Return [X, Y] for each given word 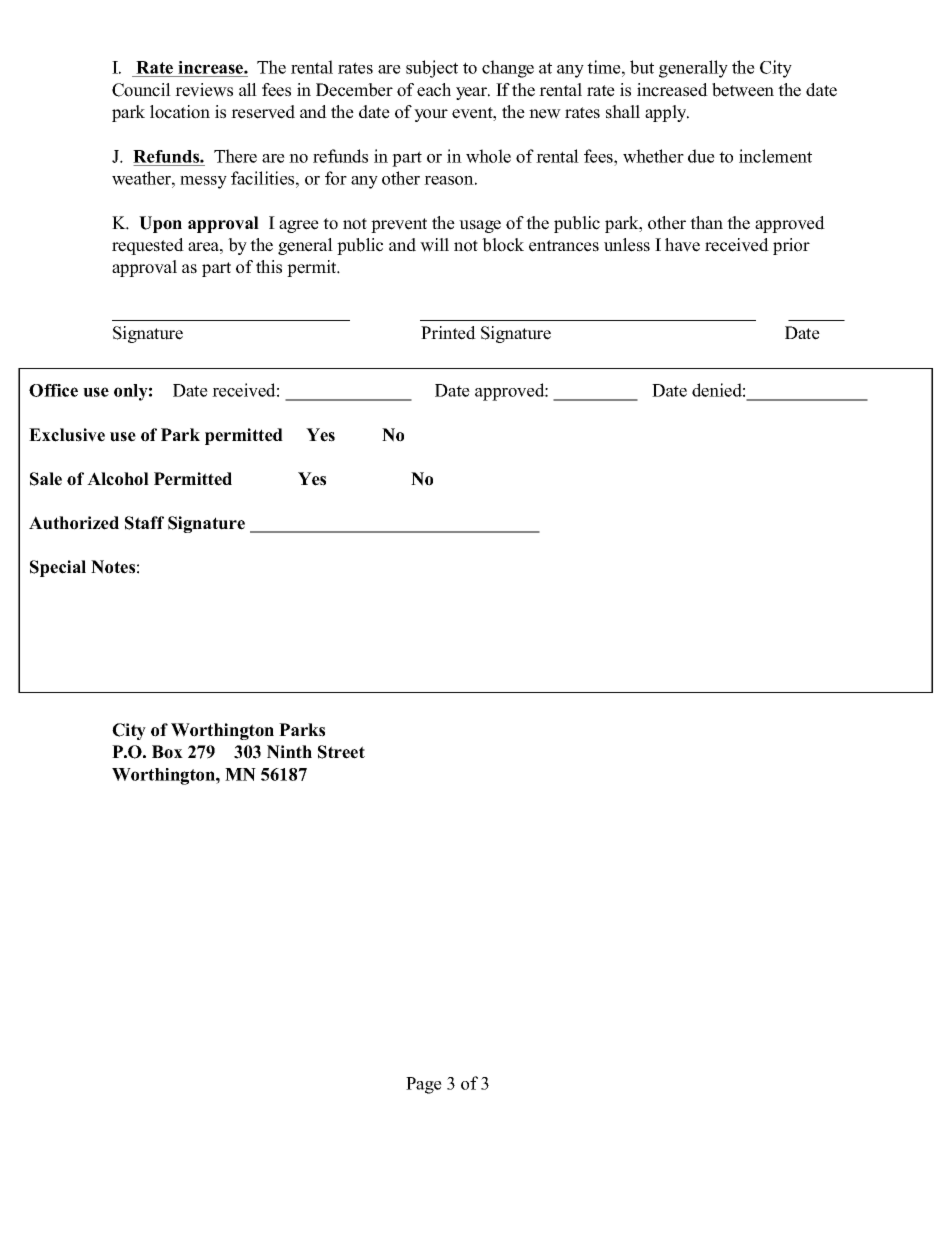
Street [341, 752]
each [434, 90]
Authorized [74, 523]
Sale [46, 479]
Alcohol [118, 479]
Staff [144, 523]
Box [167, 752]
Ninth [289, 752]
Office [53, 390]
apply [667, 113]
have [682, 245]
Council [141, 90]
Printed [448, 333]
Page [424, 1085]
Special [58, 568]
